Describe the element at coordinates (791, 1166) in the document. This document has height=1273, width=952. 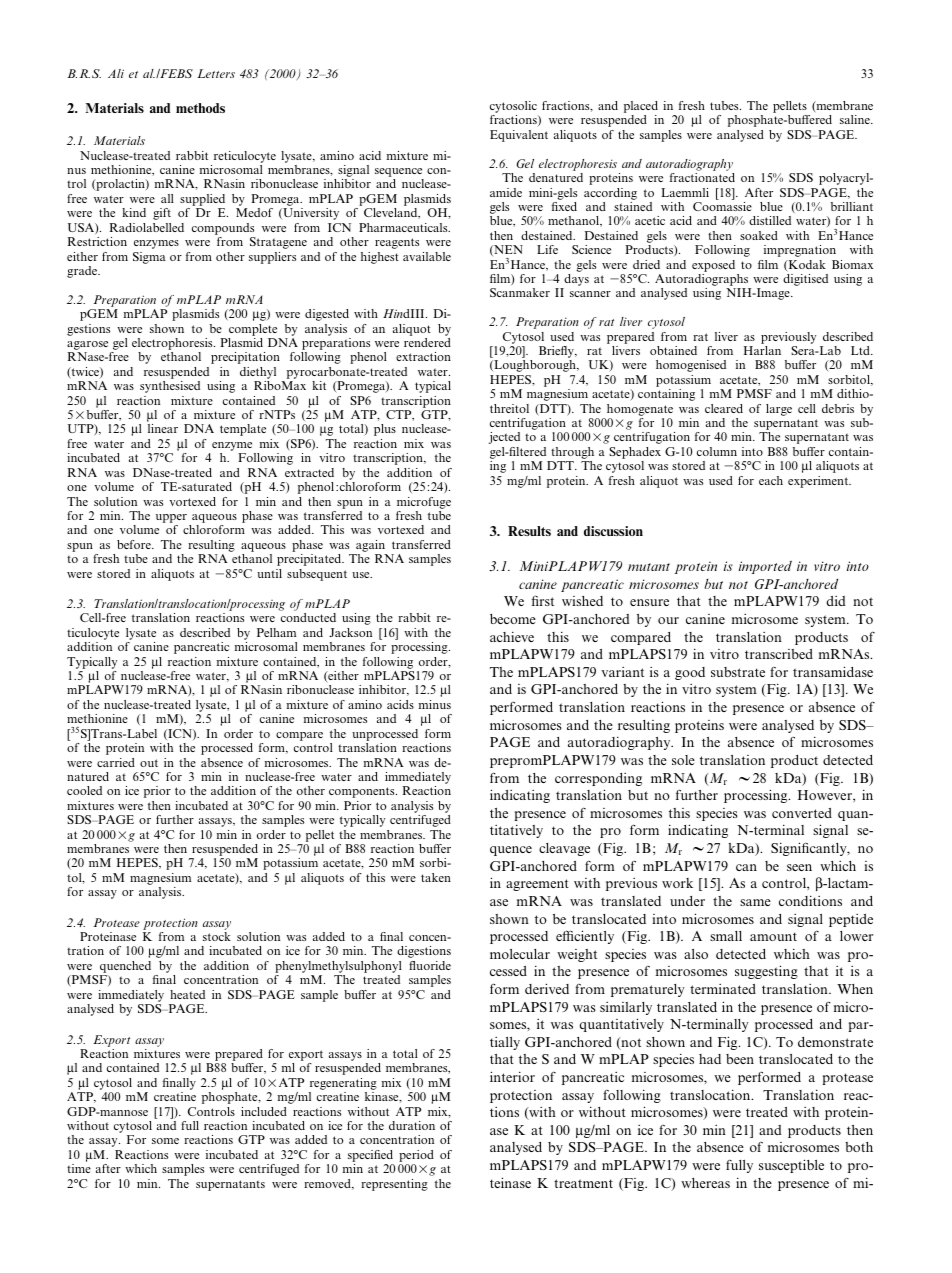
I see `susceptible` at that location.
